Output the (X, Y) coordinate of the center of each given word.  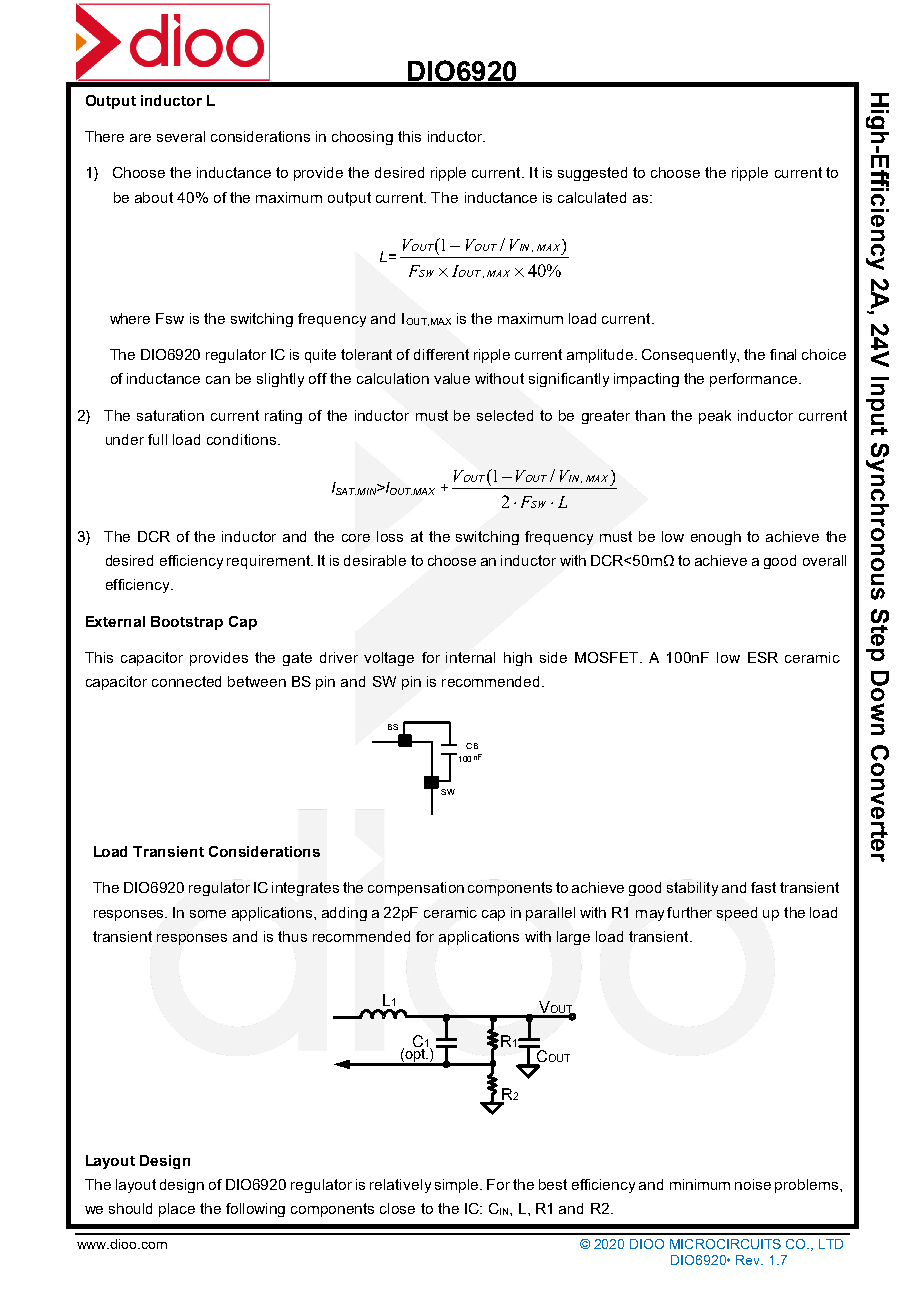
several (181, 136)
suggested (592, 174)
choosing (362, 138)
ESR (763, 657)
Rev (749, 1260)
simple (458, 1186)
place (177, 1210)
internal (470, 657)
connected (186, 681)
